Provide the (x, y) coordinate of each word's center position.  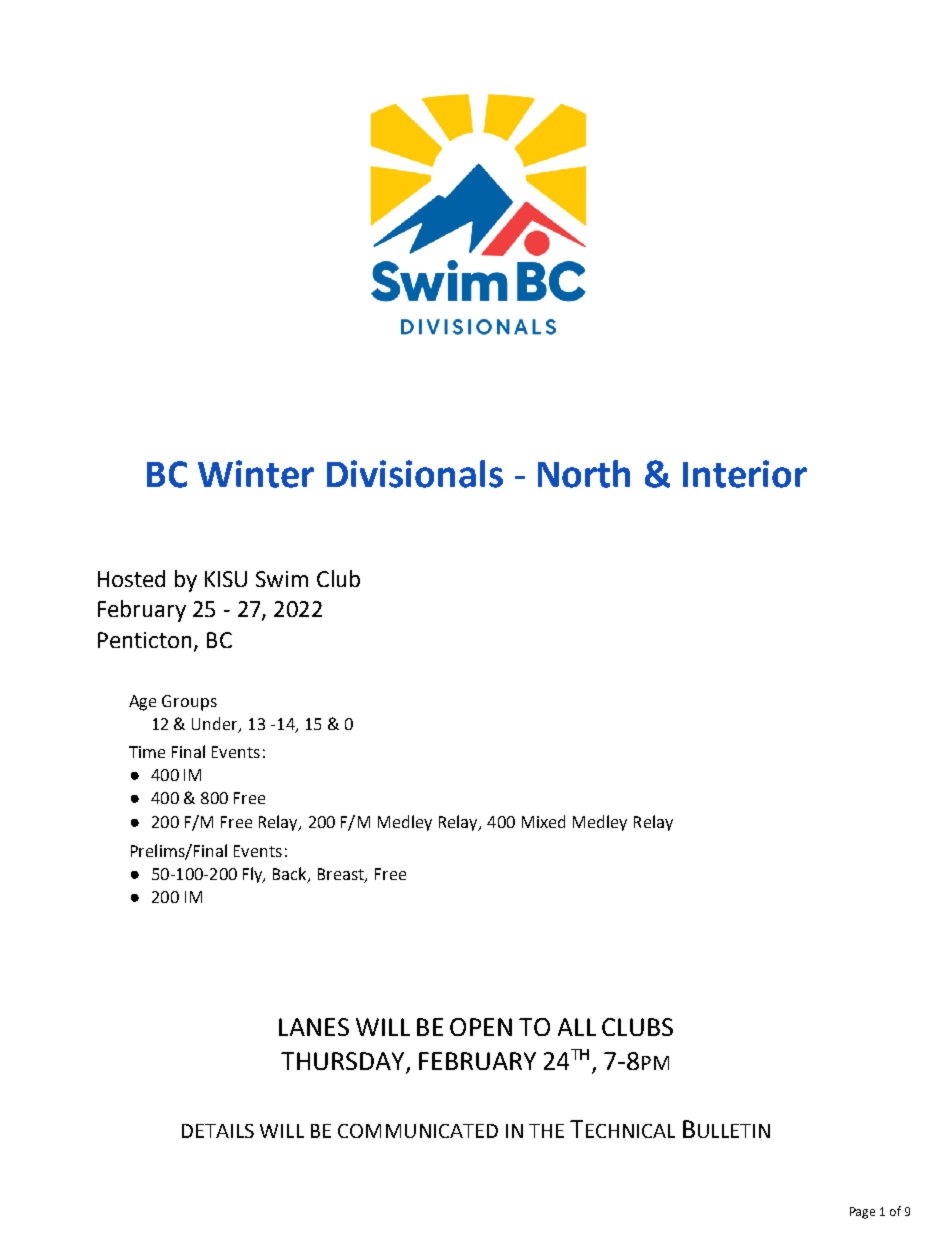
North (584, 474)
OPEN (481, 1027)
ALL (577, 1027)
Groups (189, 703)
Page (862, 1213)
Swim (282, 579)
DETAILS (218, 1131)
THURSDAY (344, 1062)
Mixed (543, 821)
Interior (745, 474)
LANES (314, 1027)
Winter (256, 474)
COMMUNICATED (418, 1131)
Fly (254, 875)
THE (546, 1131)
